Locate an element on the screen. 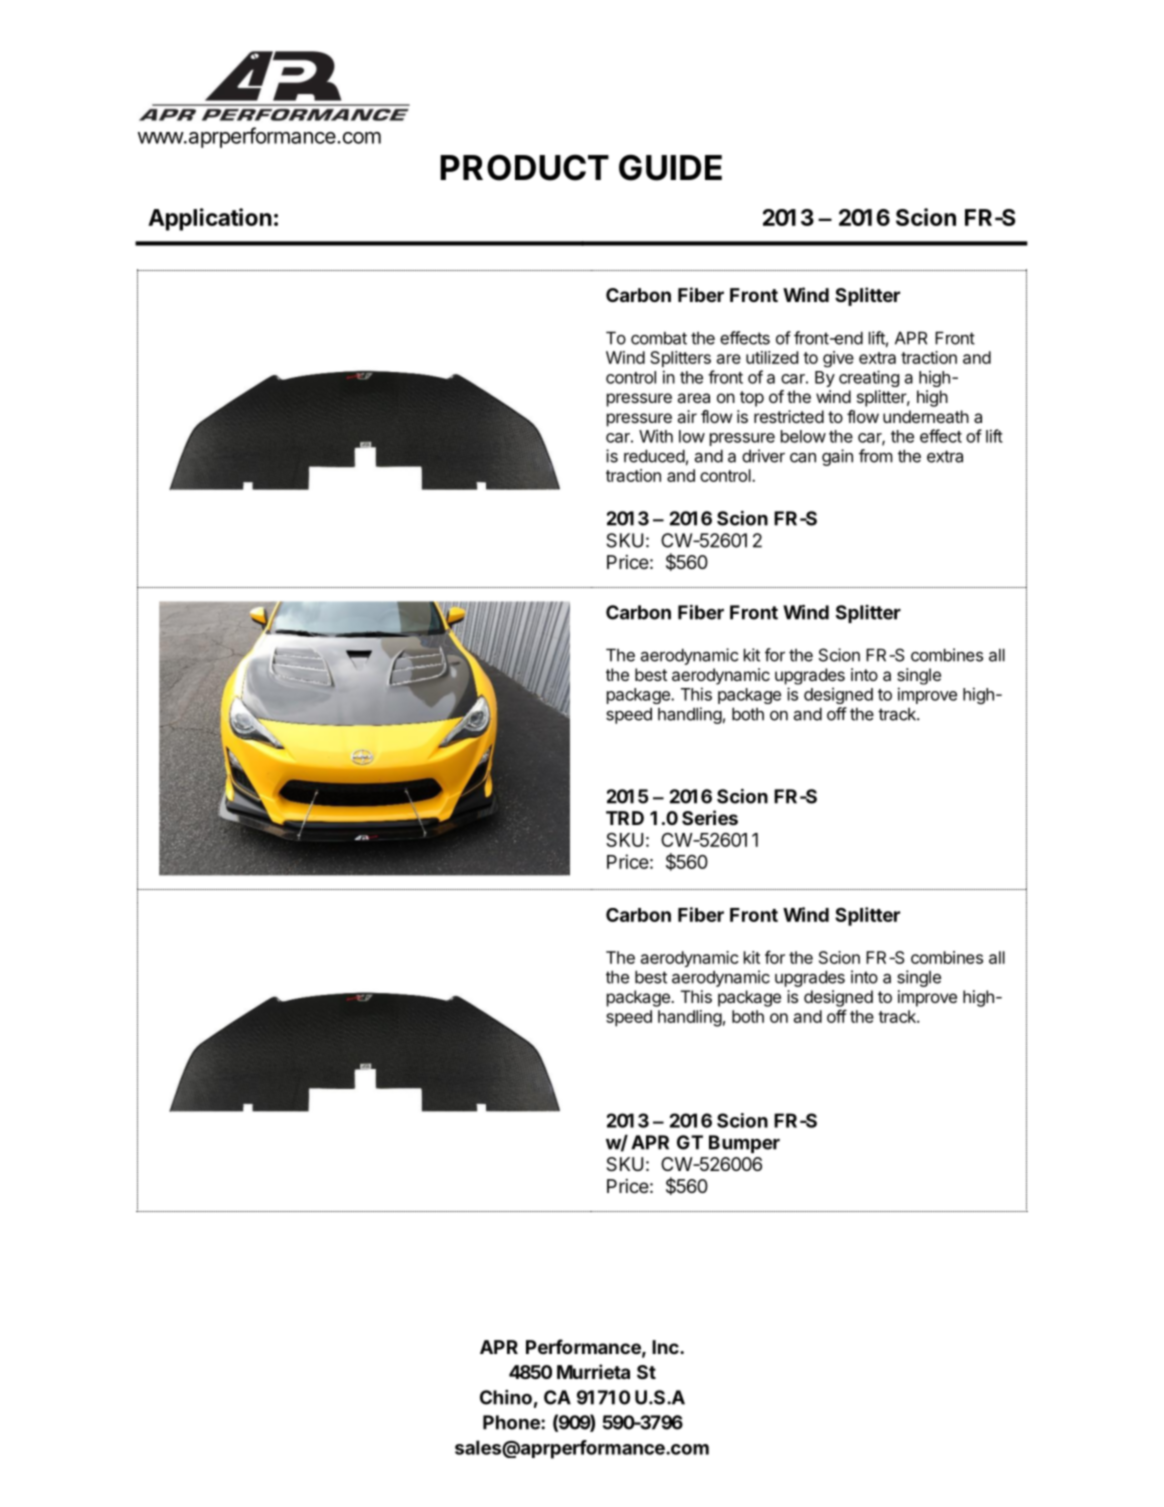 This screenshot has height=1507, width=1164. Application is located at coordinates (210, 219).
